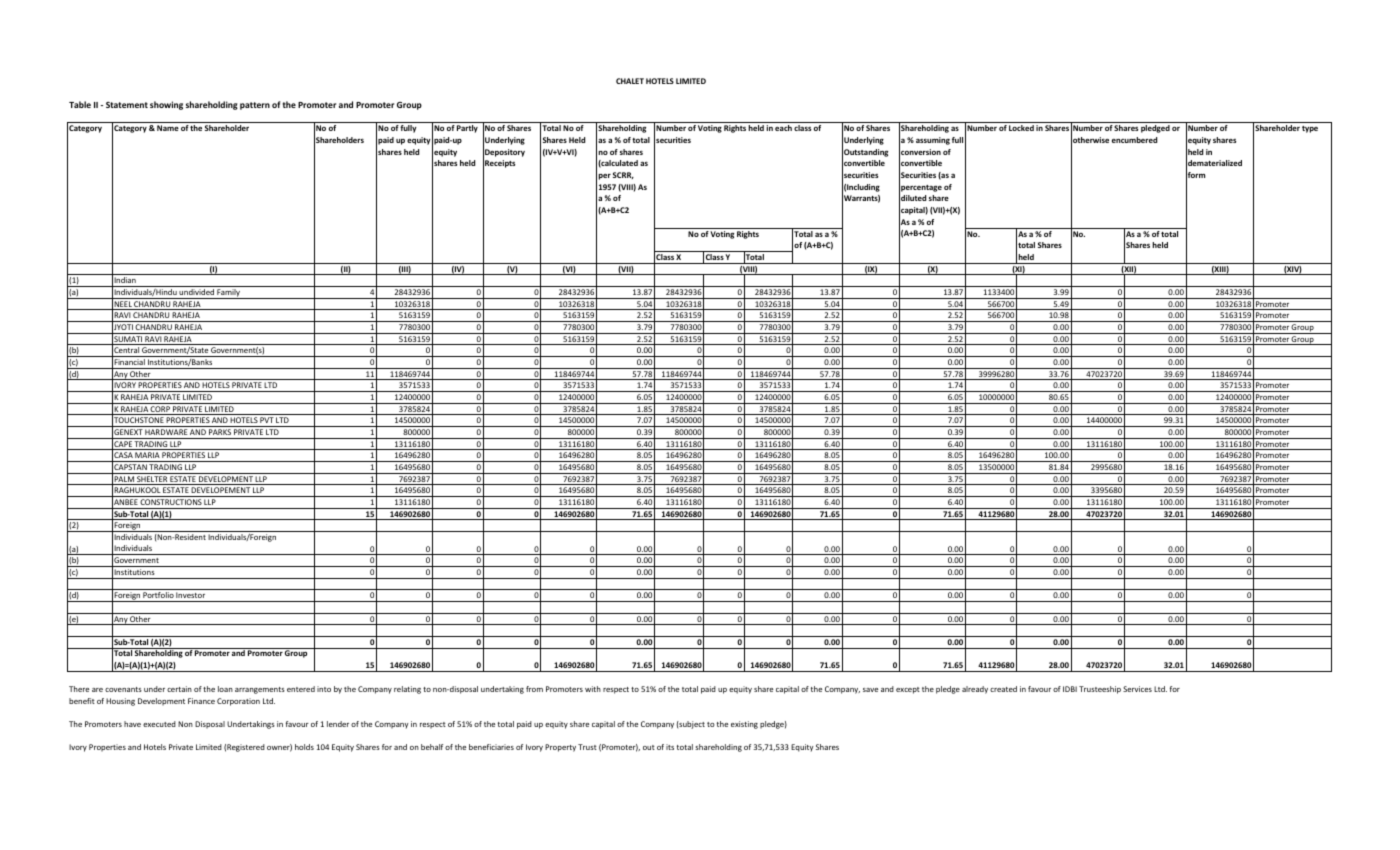  Describe the element at coordinates (630, 81) in the screenshot. I see `CHALET` at that location.
